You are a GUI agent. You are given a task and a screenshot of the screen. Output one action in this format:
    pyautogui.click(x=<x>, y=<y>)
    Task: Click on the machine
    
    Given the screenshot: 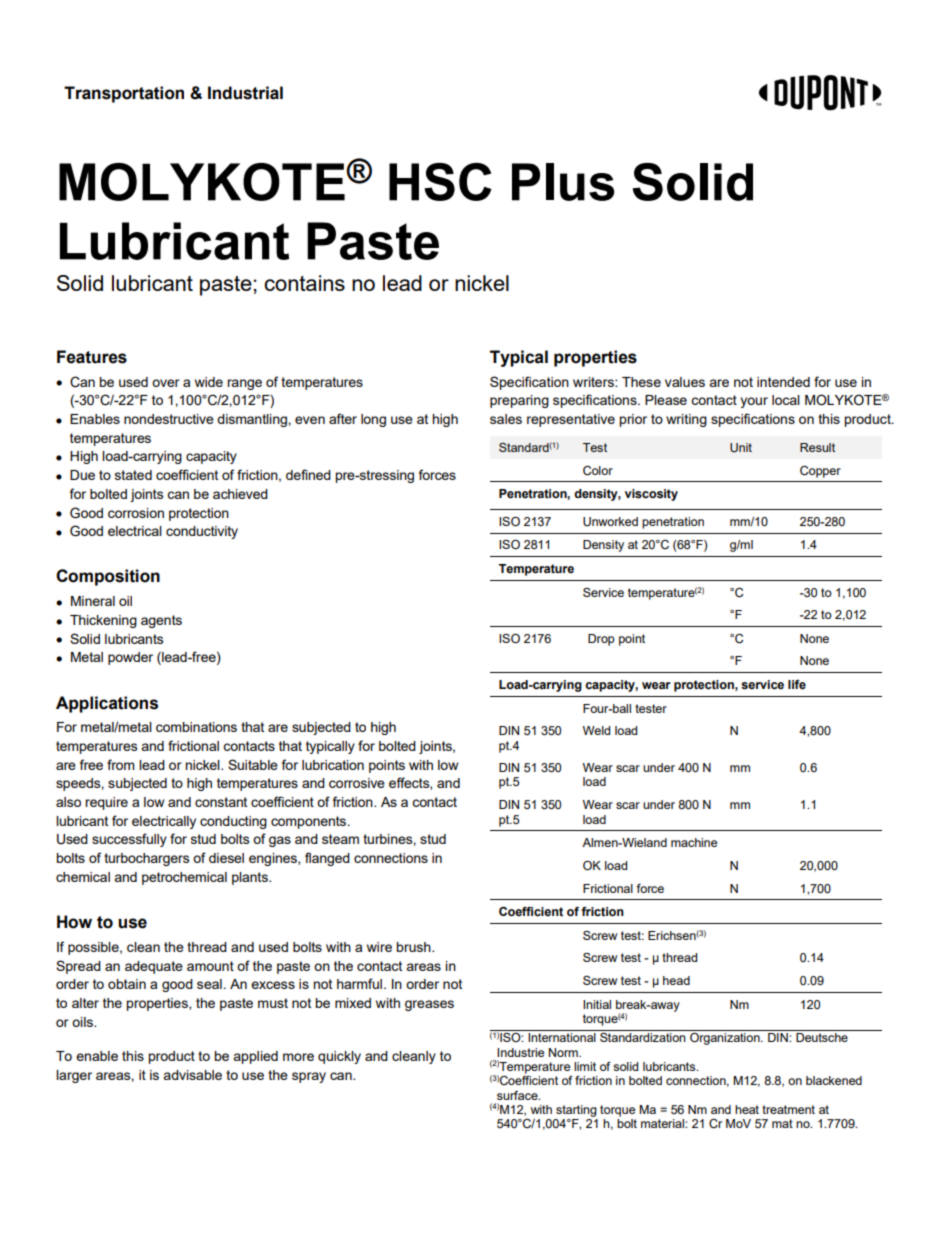 What is the action you would take?
    pyautogui.click(x=694, y=842)
